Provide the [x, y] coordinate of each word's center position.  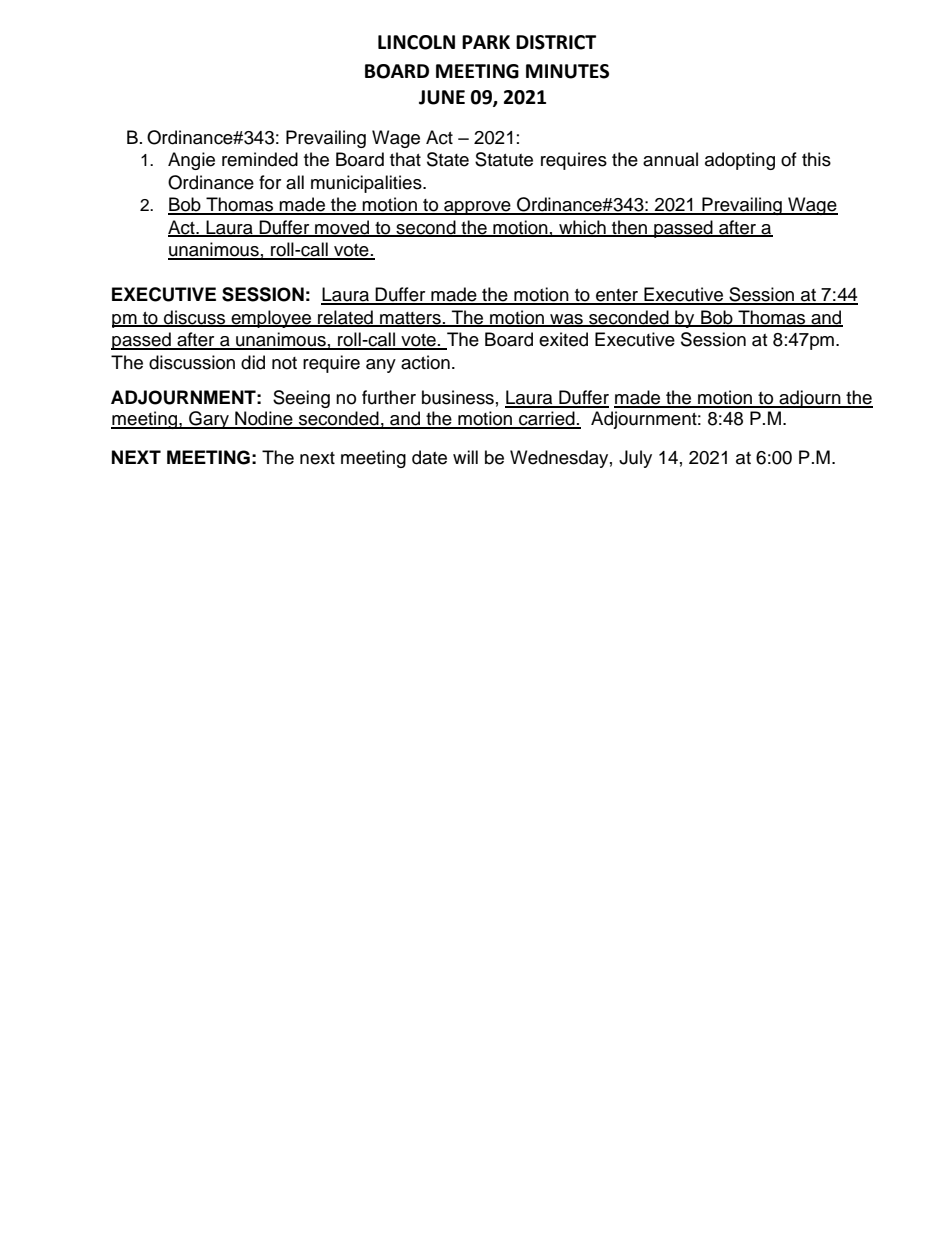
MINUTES [567, 71]
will [465, 457]
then [629, 228]
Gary [209, 420]
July [635, 459]
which [582, 228]
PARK [486, 42]
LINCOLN [416, 42]
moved [342, 228]
